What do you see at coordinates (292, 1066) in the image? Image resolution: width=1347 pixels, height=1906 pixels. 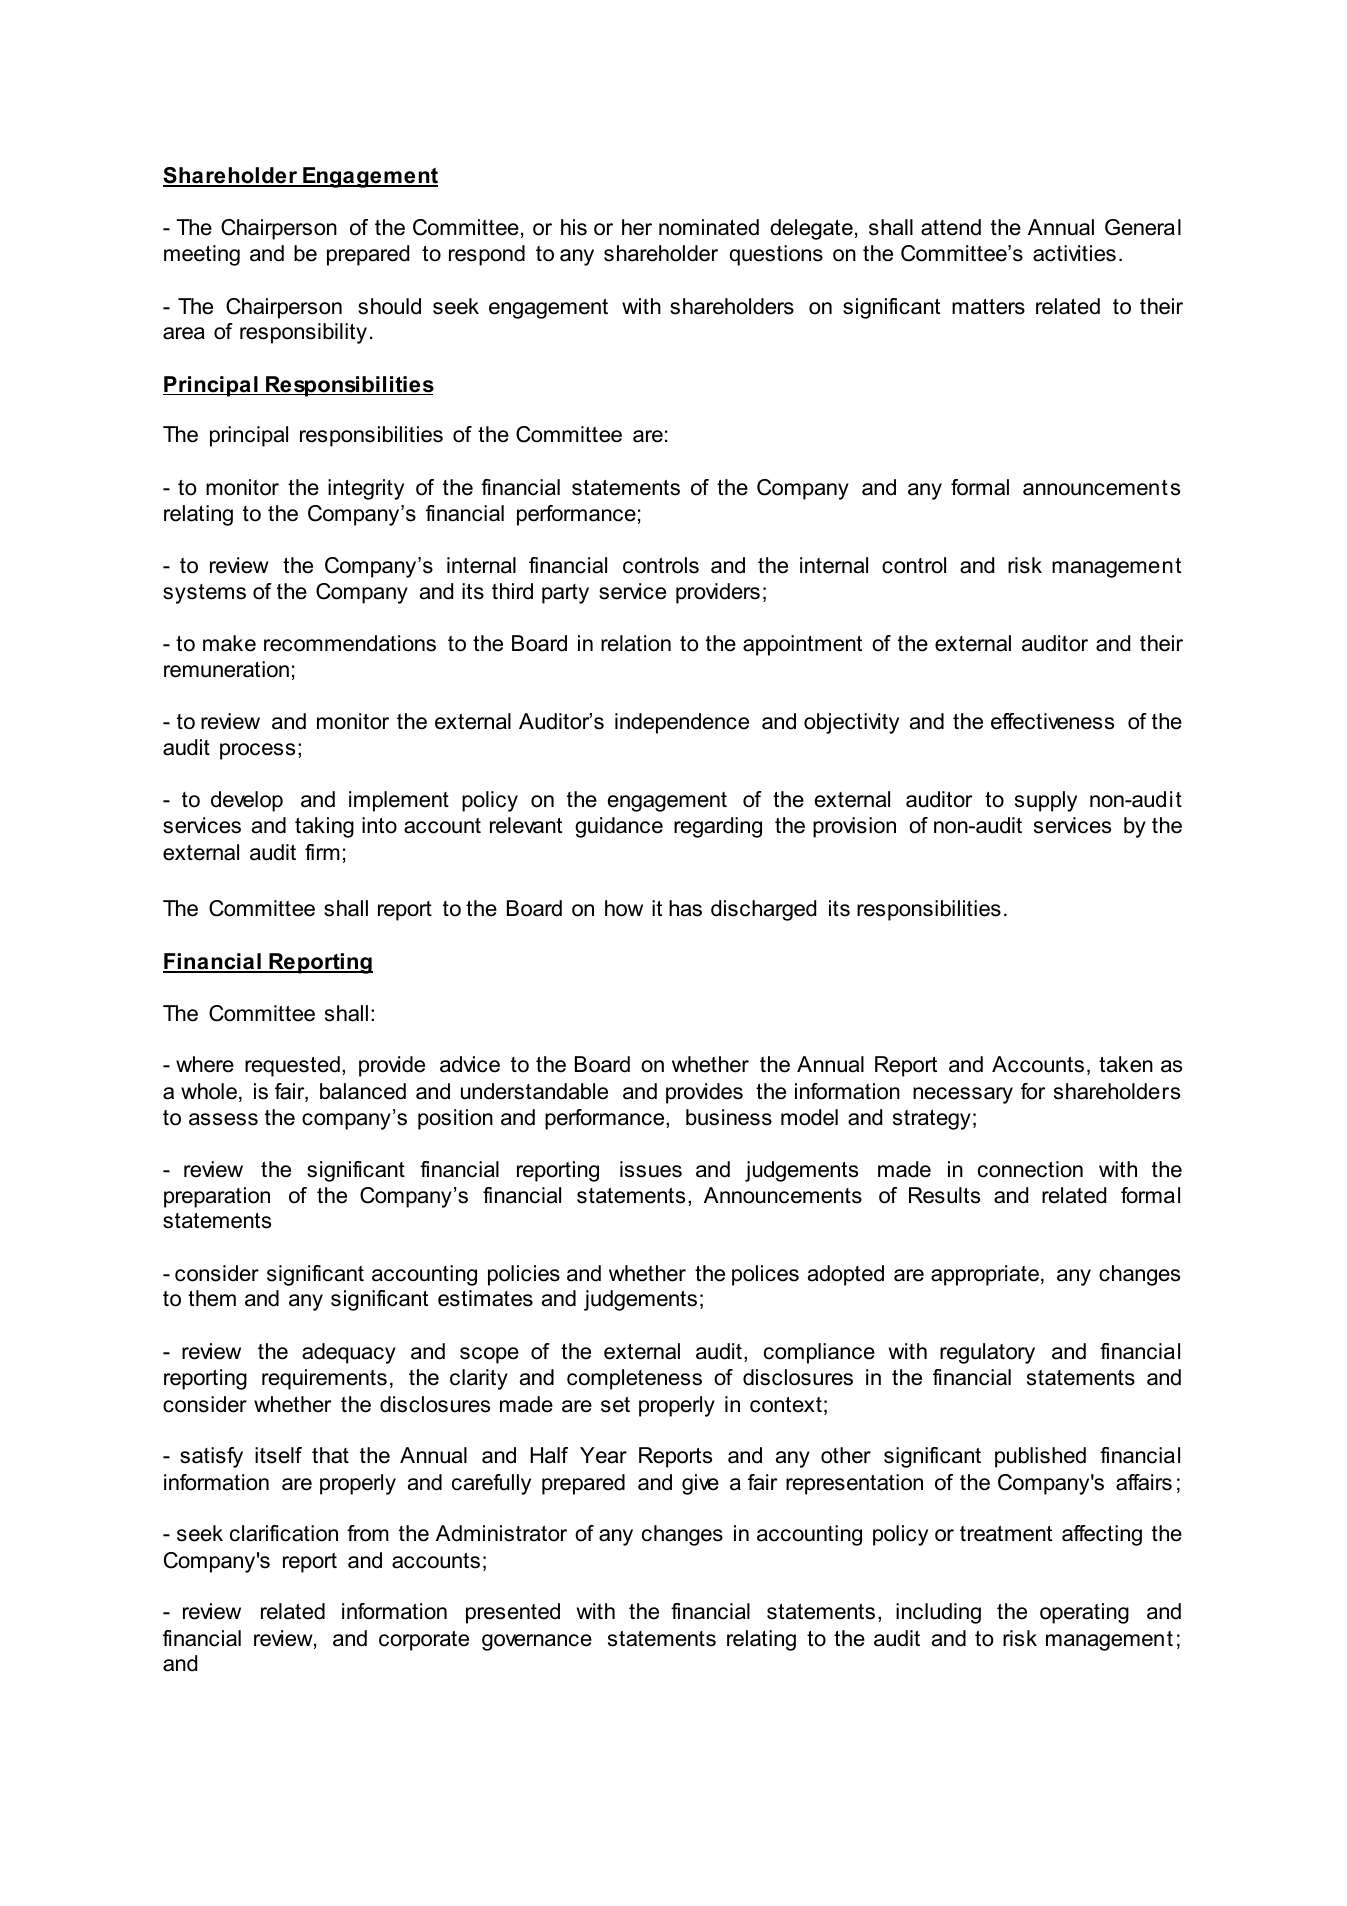 I see `requested` at bounding box center [292, 1066].
